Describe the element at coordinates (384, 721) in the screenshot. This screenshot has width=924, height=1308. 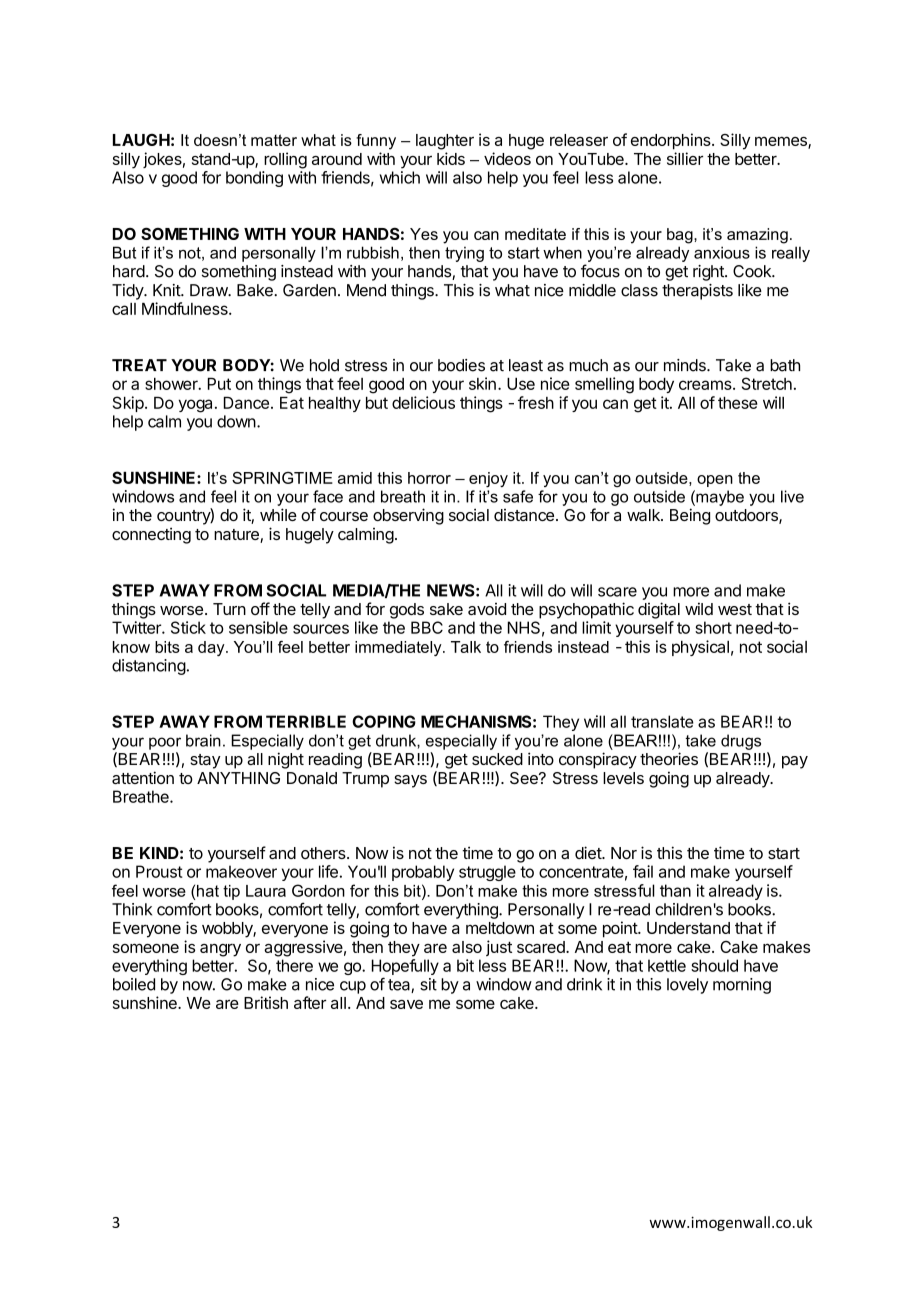
I see `COPING` at that location.
